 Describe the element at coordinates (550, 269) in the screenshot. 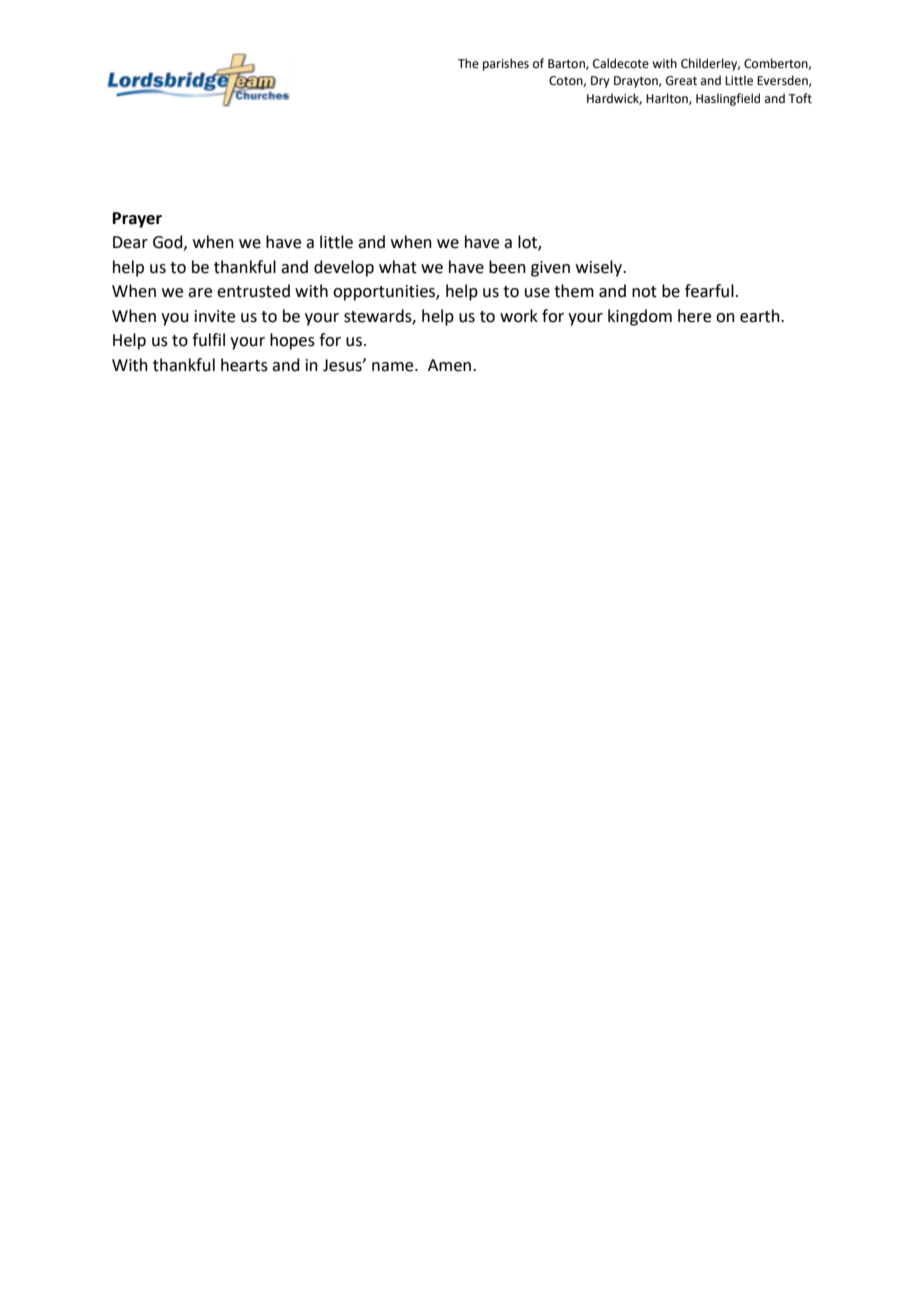

I see `given` at that location.
